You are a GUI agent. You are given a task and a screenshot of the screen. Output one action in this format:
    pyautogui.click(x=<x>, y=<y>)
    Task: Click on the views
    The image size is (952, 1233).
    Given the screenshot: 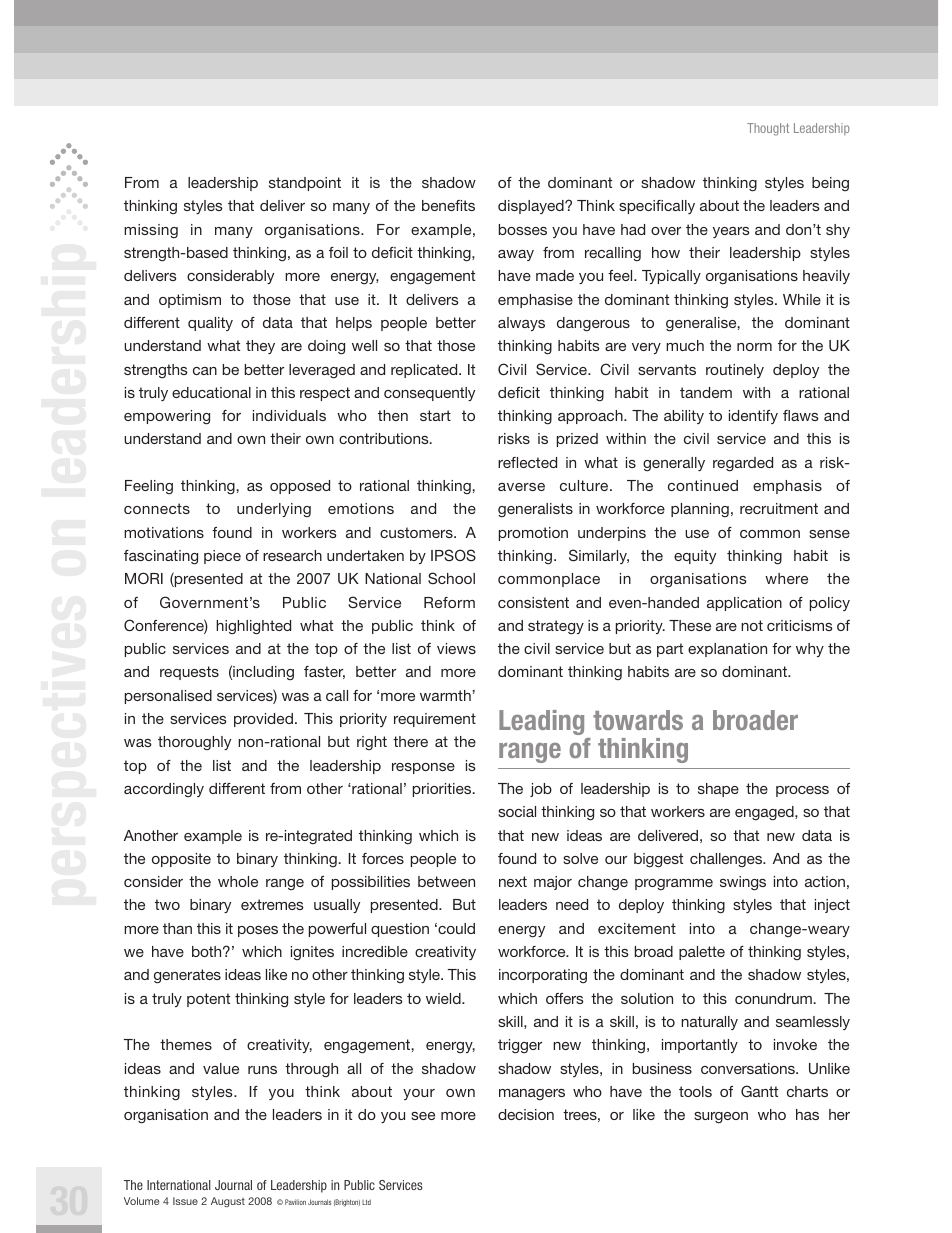 What is the action you would take?
    pyautogui.click(x=456, y=648)
